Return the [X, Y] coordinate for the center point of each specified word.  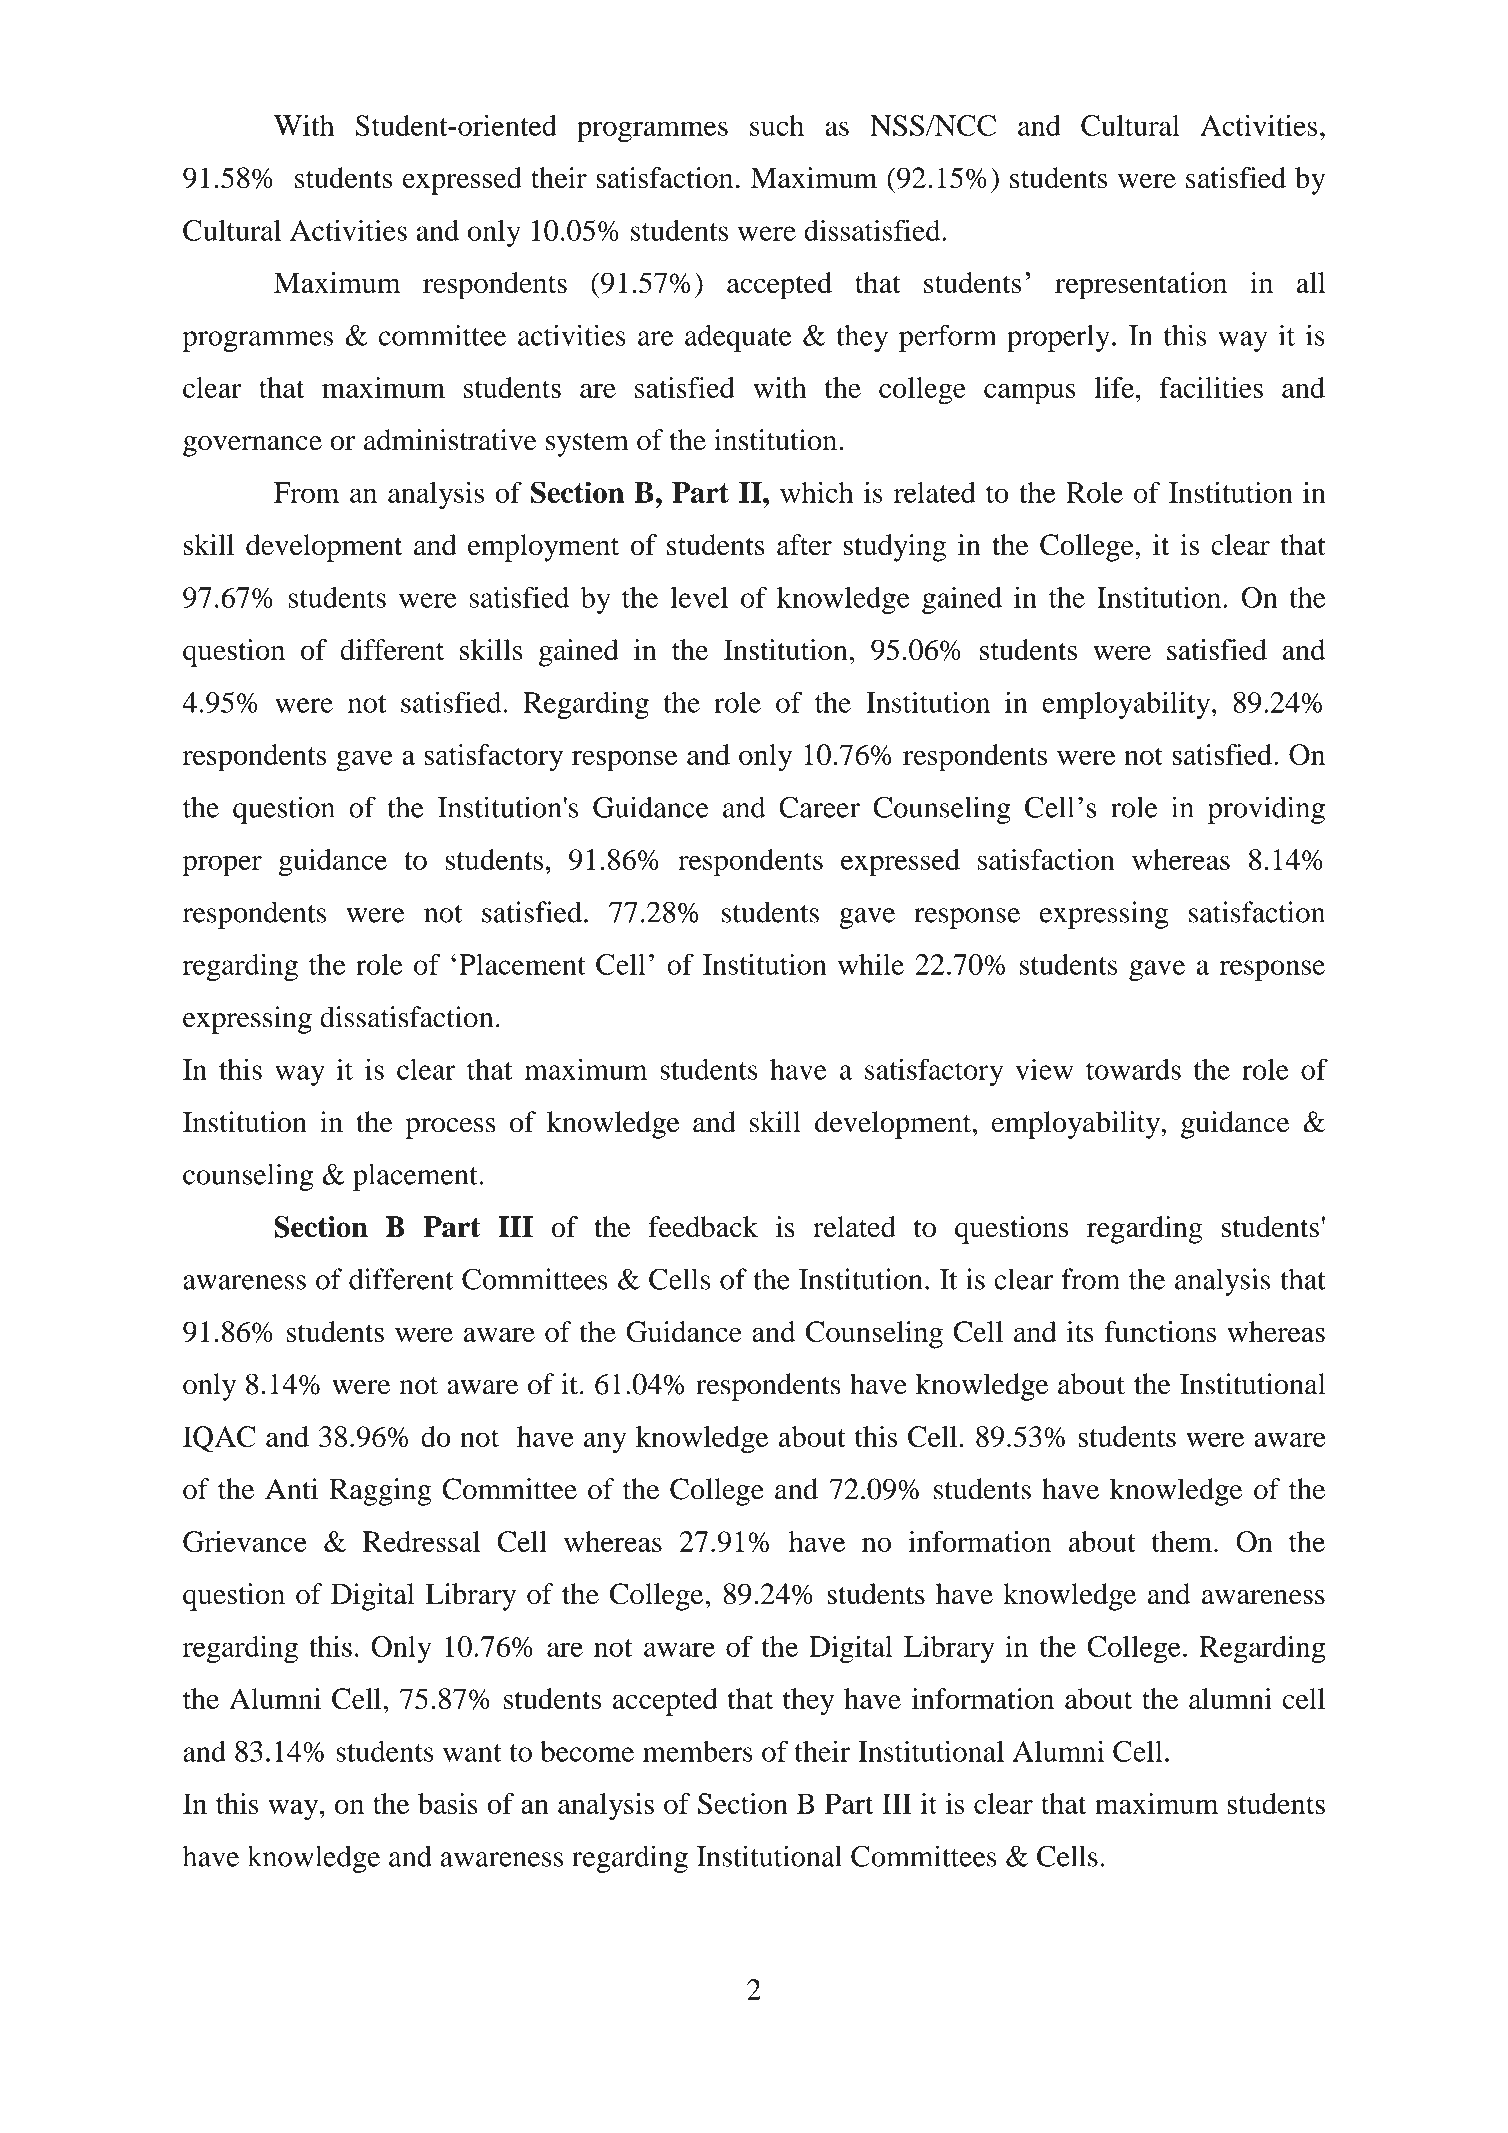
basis [448, 1803]
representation [1141, 286]
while [871, 964]
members [698, 1751]
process [450, 1128]
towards [1133, 1069]
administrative [450, 440]
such [777, 125]
